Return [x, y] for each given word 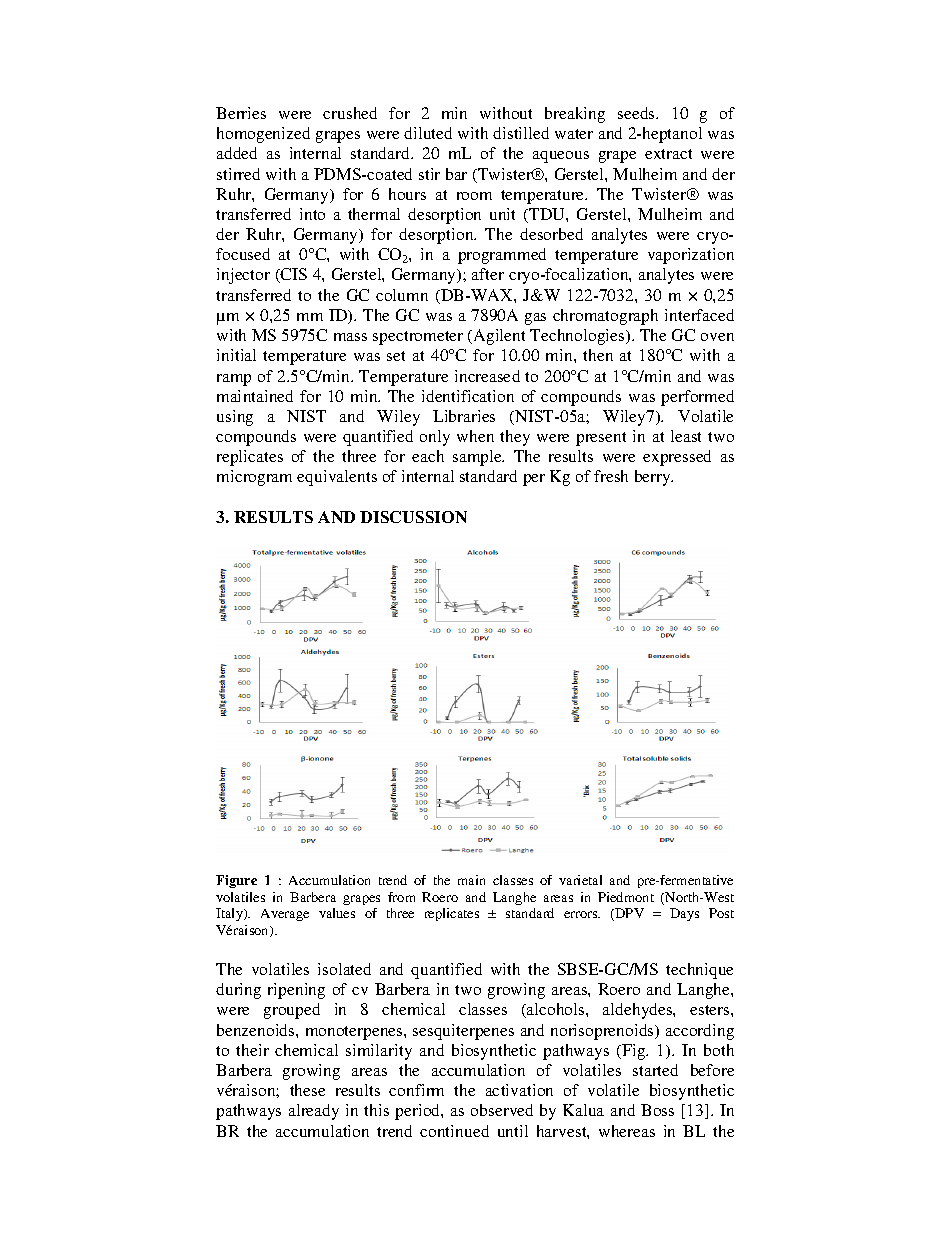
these [307, 1090]
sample [478, 458]
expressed [677, 458]
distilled [521, 133]
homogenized [263, 135]
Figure [236, 881]
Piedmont [626, 897]
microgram [254, 478]
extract [668, 154]
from [401, 897]
